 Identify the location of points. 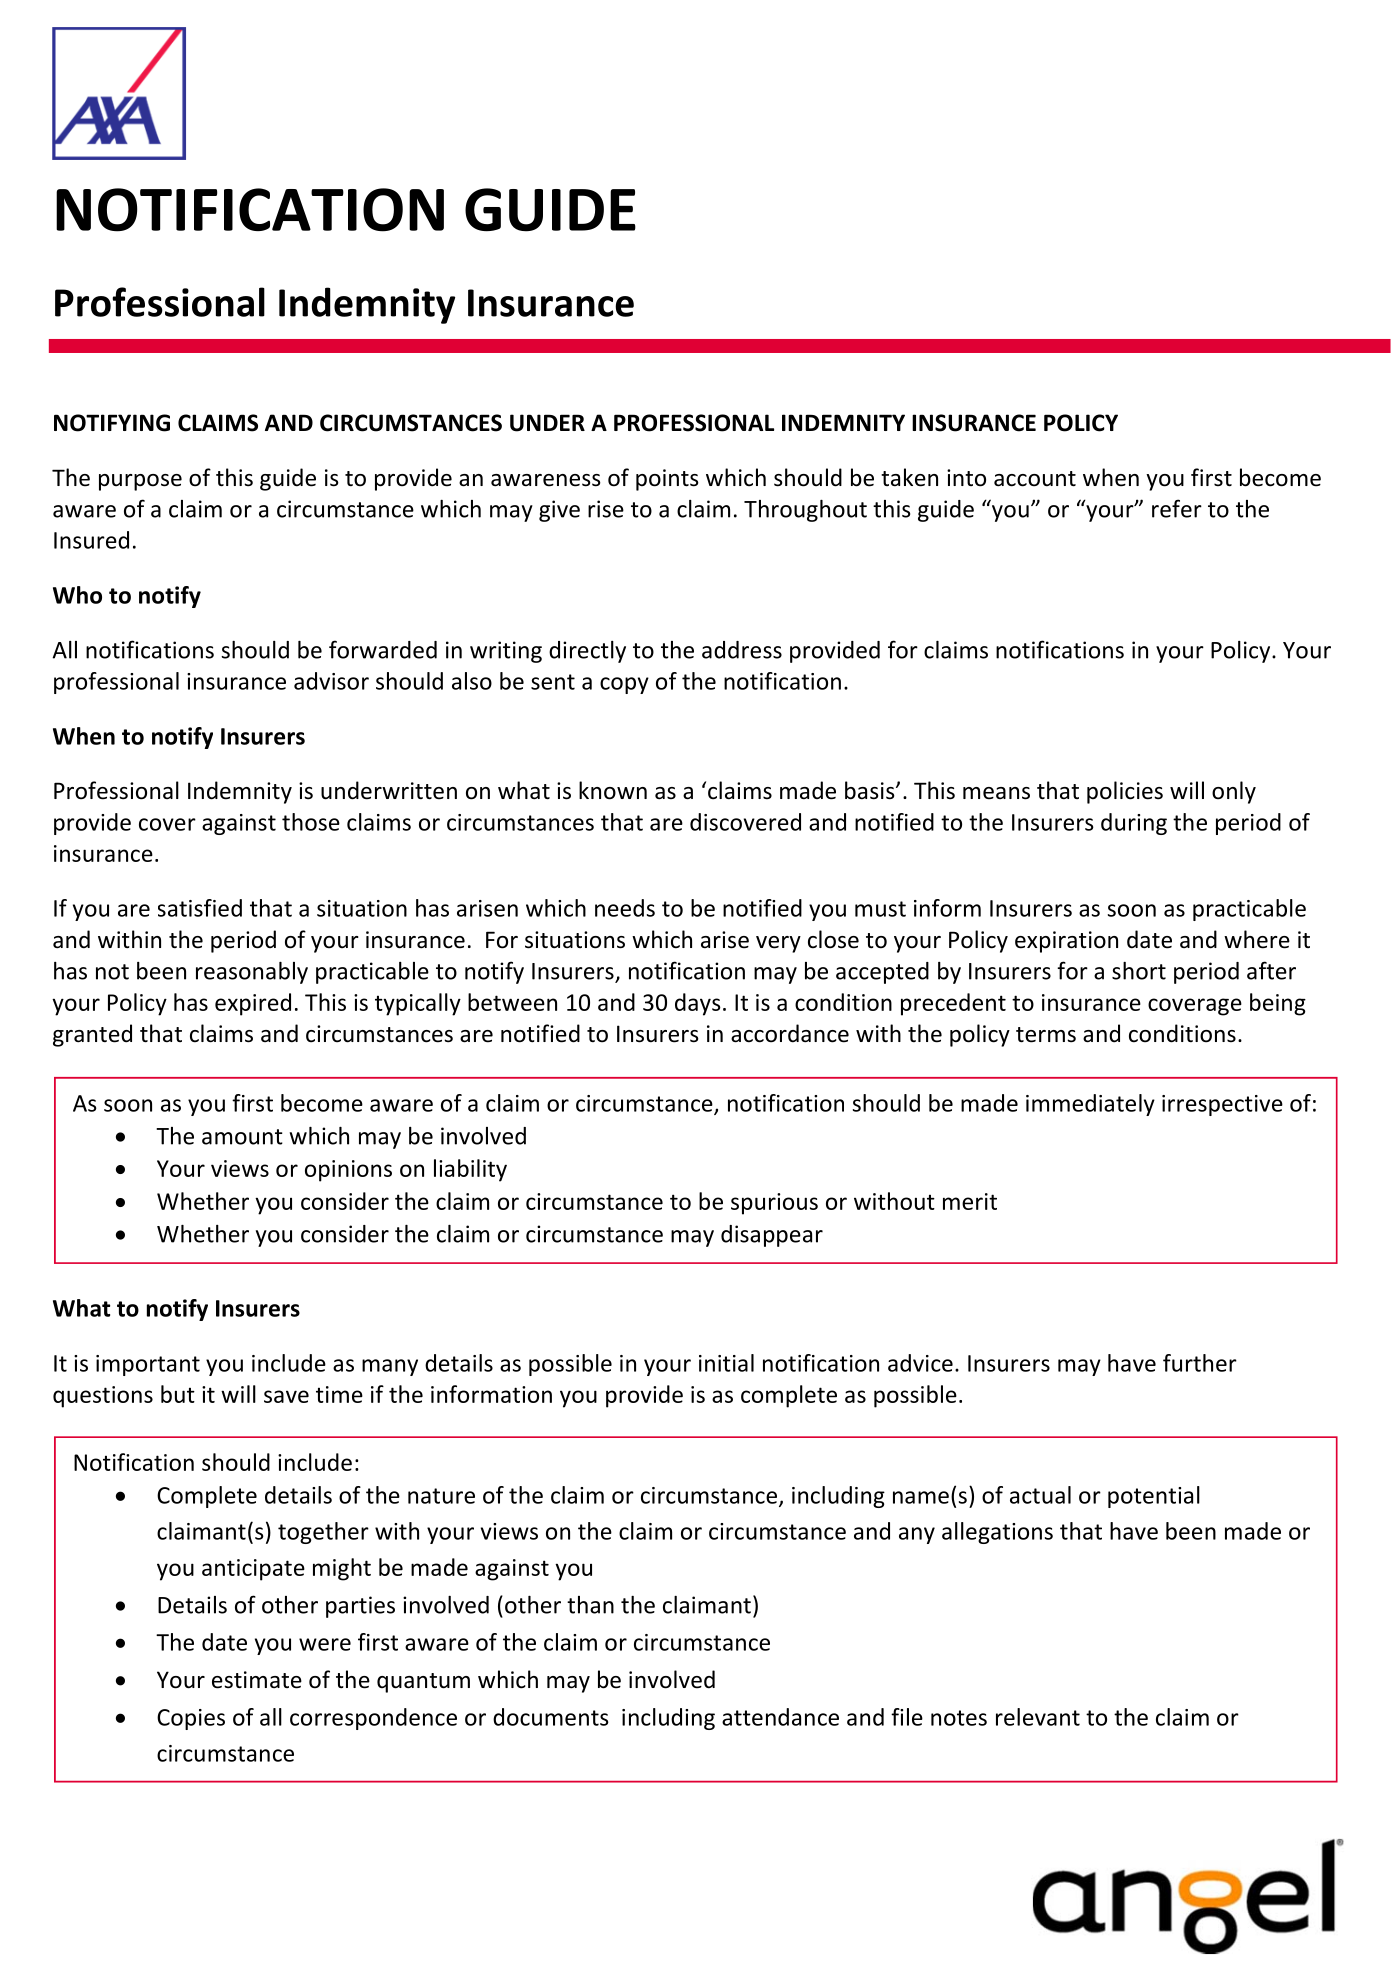
(667, 480).
